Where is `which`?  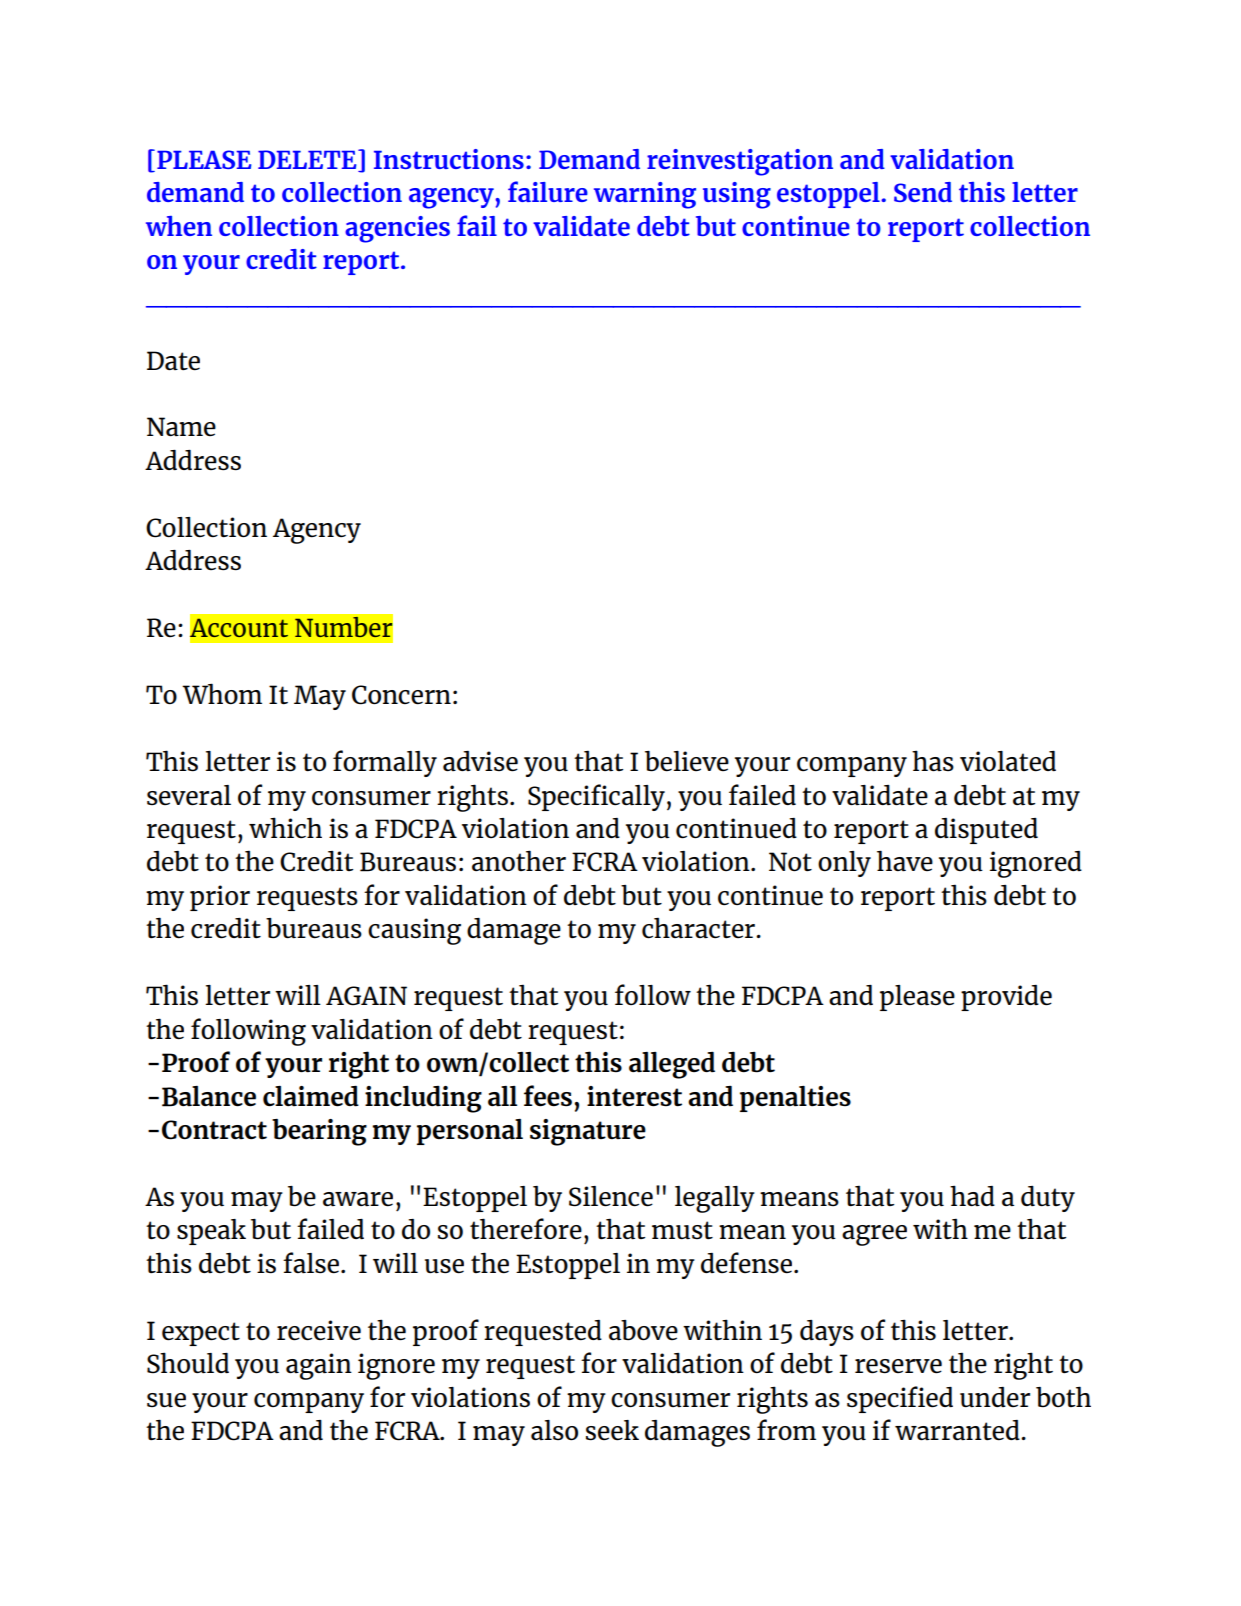 which is located at coordinates (285, 827).
